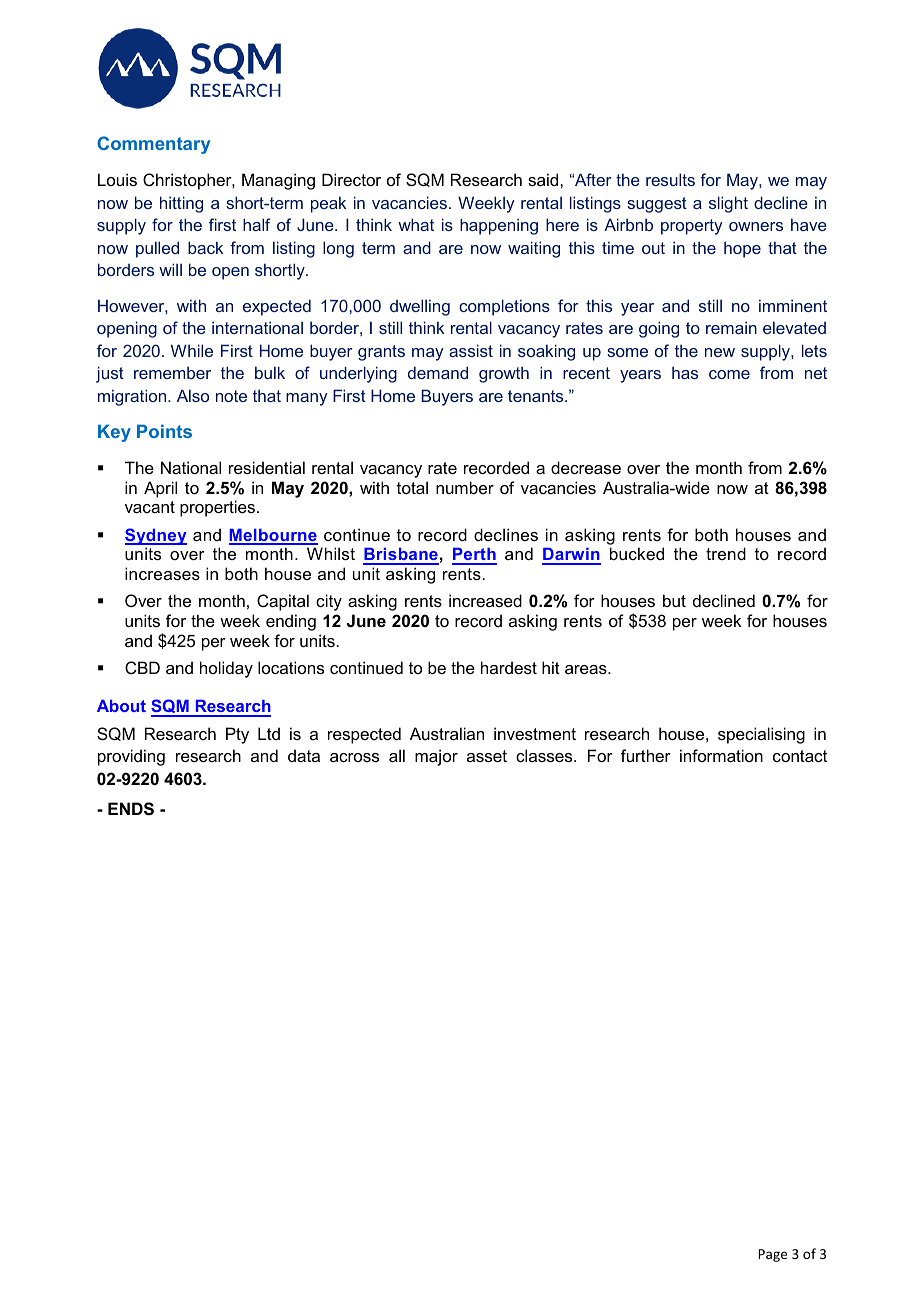 Image resolution: width=924 pixels, height=1308 pixels. What do you see at coordinates (772, 1255) in the screenshot?
I see `Page` at bounding box center [772, 1255].
